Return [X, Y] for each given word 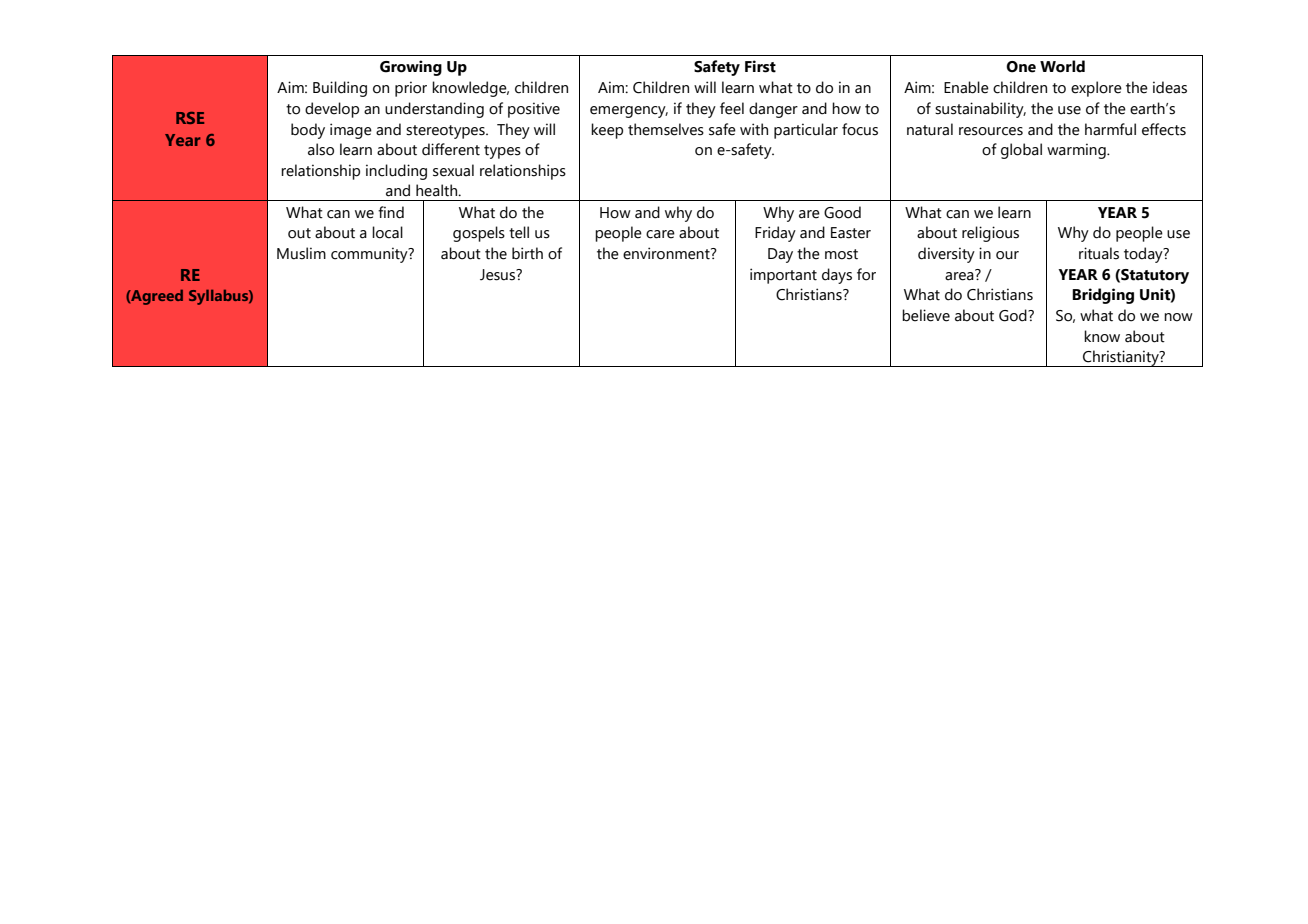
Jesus [498, 275]
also [321, 149]
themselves [666, 129]
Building [340, 89]
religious [990, 234]
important [783, 276]
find [391, 212]
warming [1077, 151]
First [760, 66]
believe [926, 315]
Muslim [301, 253]
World [1062, 66]
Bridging [1103, 296]
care [660, 234]
